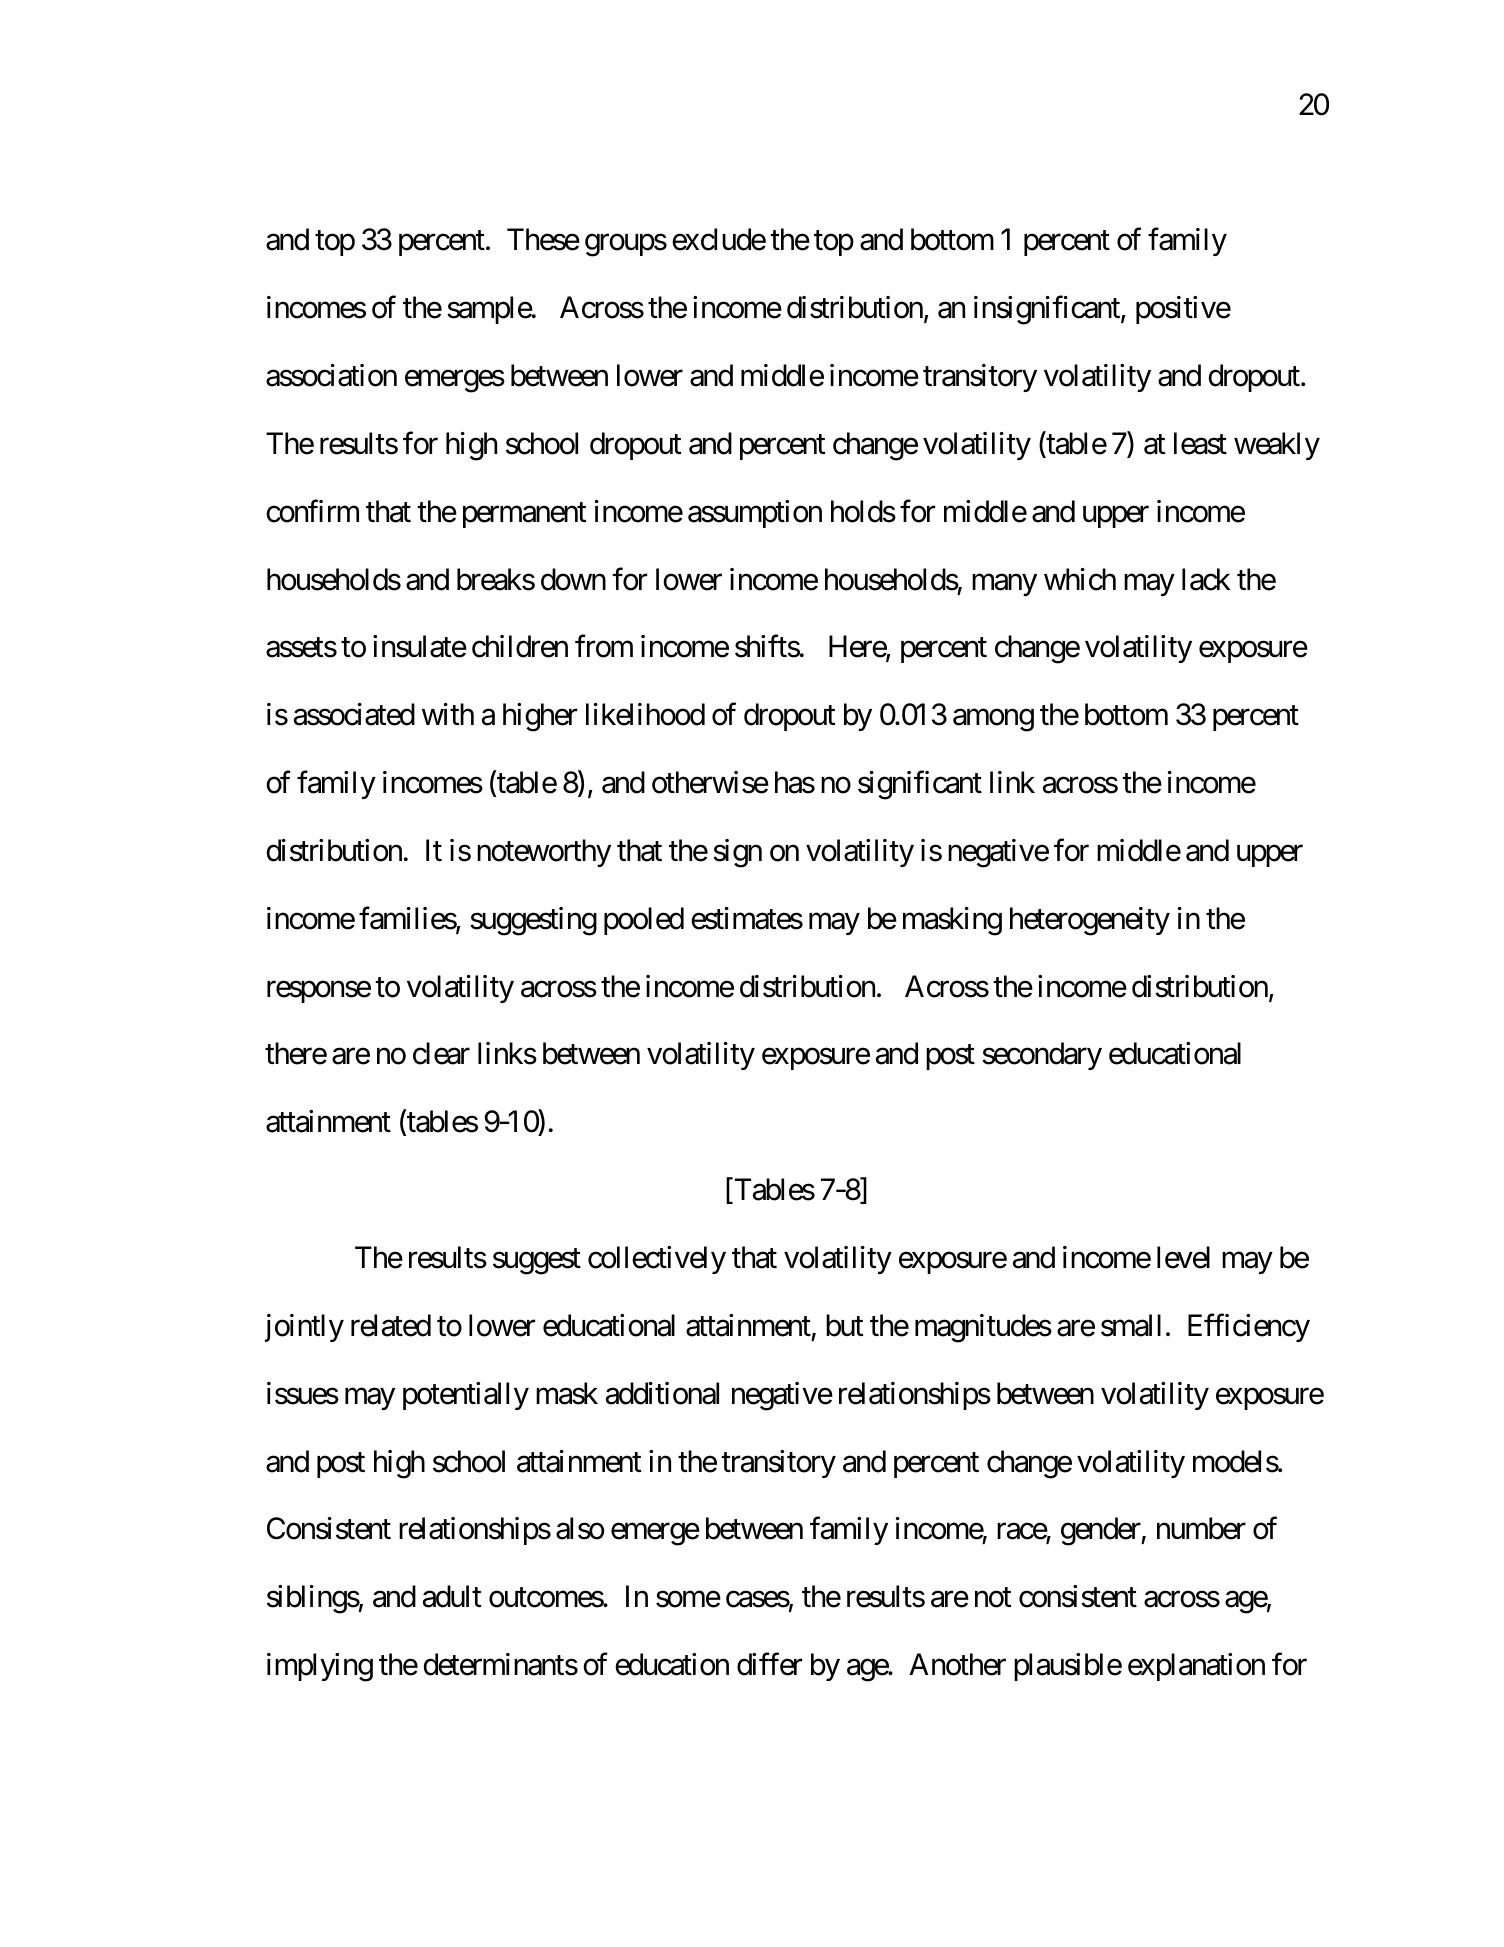  What do you see at coordinates (644, 921) in the page?
I see `pooled` at bounding box center [644, 921].
